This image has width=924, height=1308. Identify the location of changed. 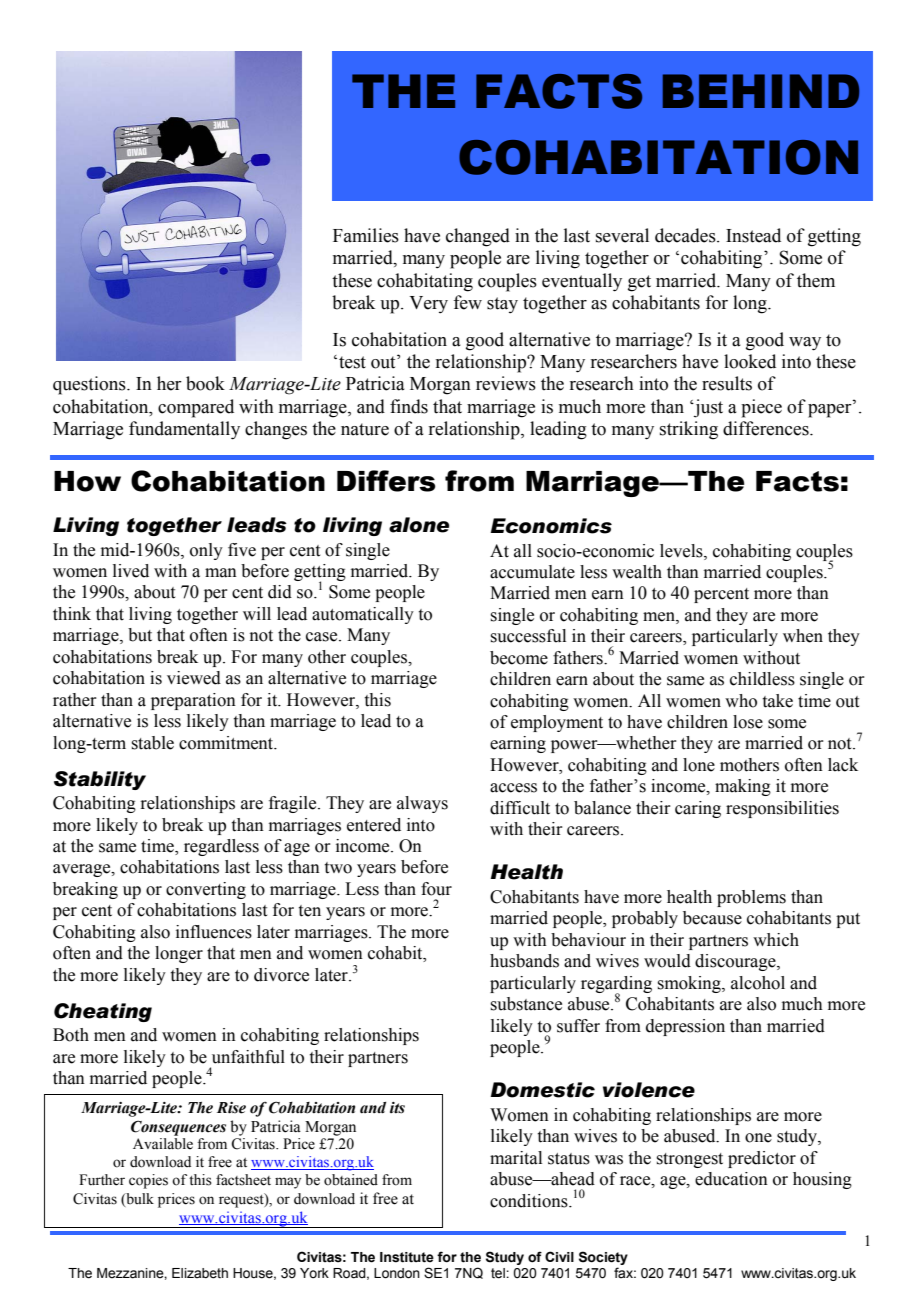
(478, 237).
